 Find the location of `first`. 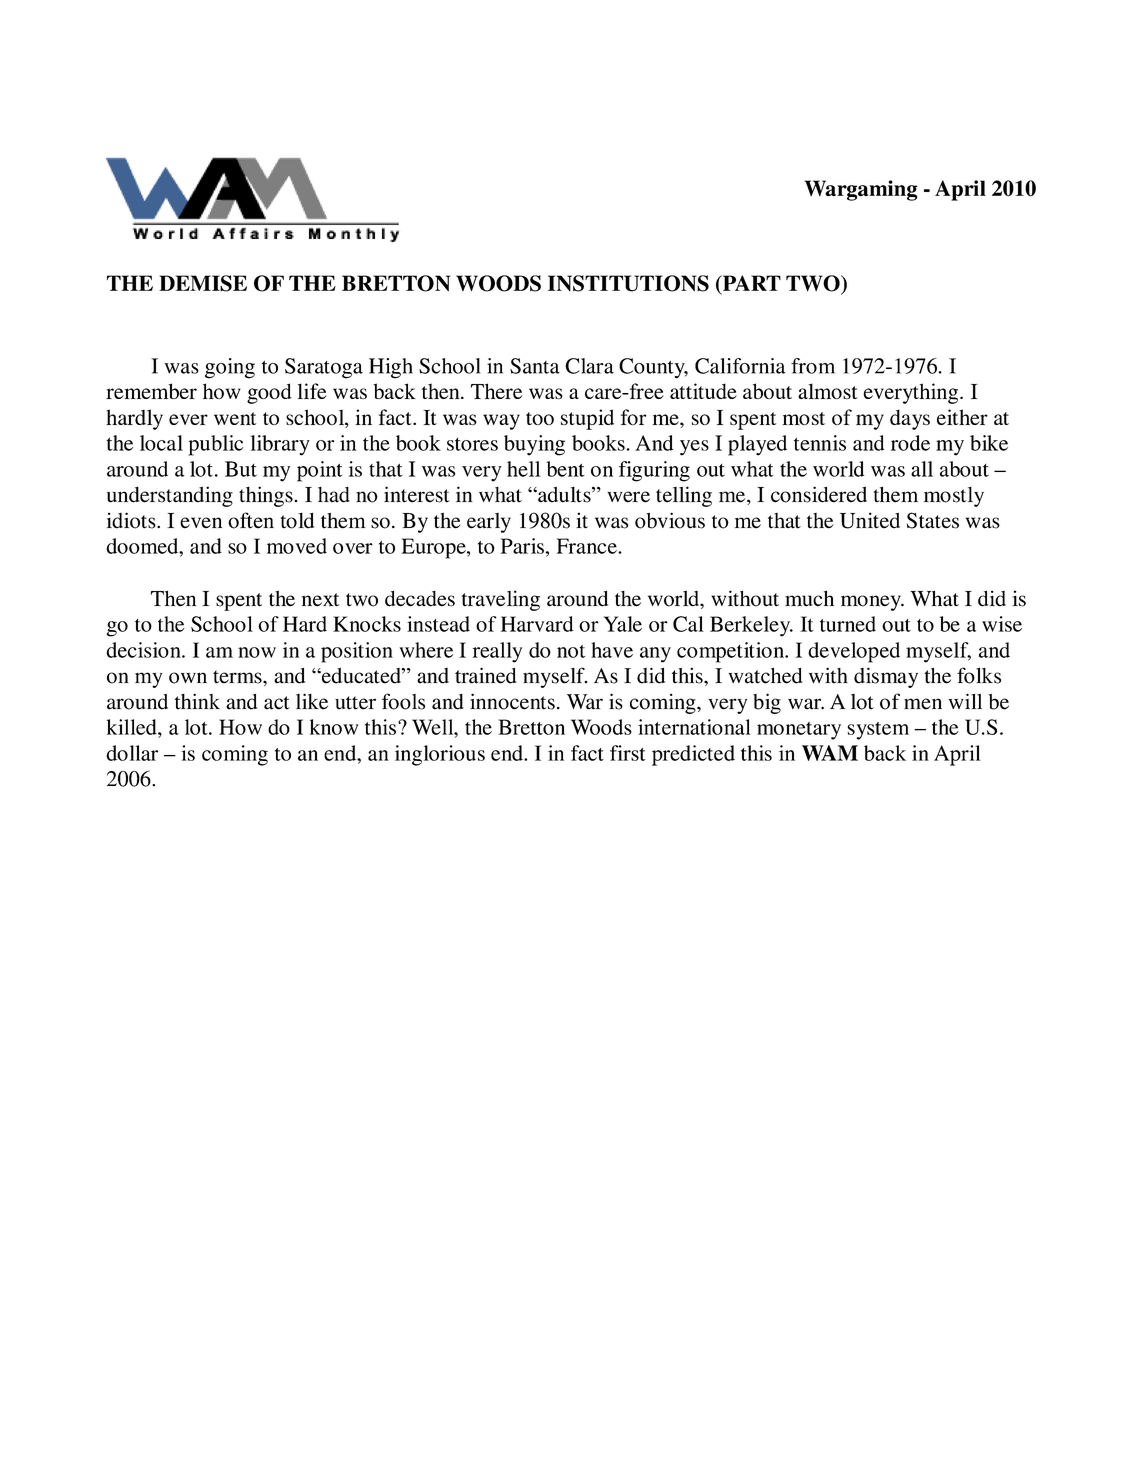

first is located at coordinates (627, 753).
